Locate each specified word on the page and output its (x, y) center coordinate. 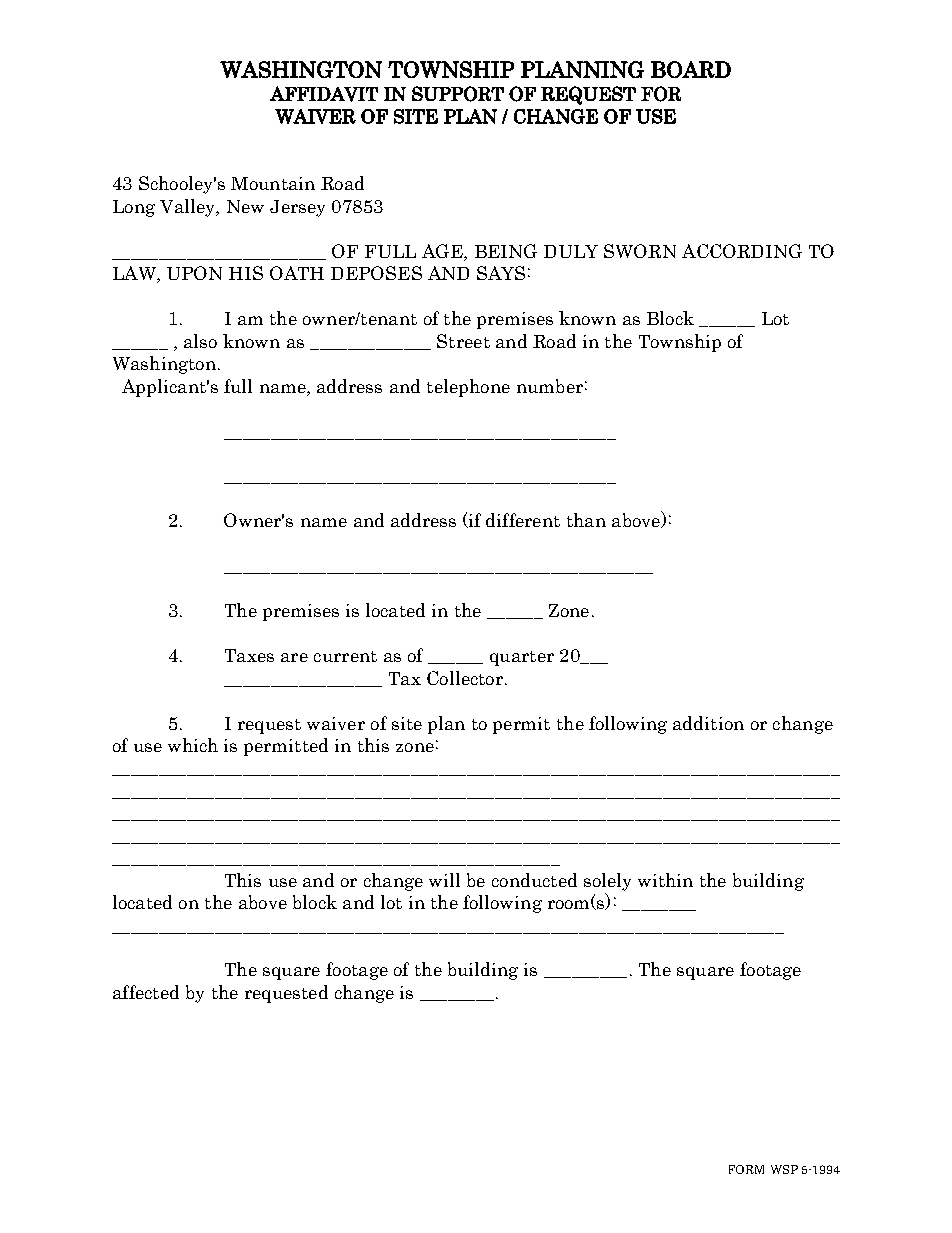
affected (146, 992)
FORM (746, 1169)
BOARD (691, 69)
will (444, 880)
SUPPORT (458, 94)
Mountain (273, 183)
